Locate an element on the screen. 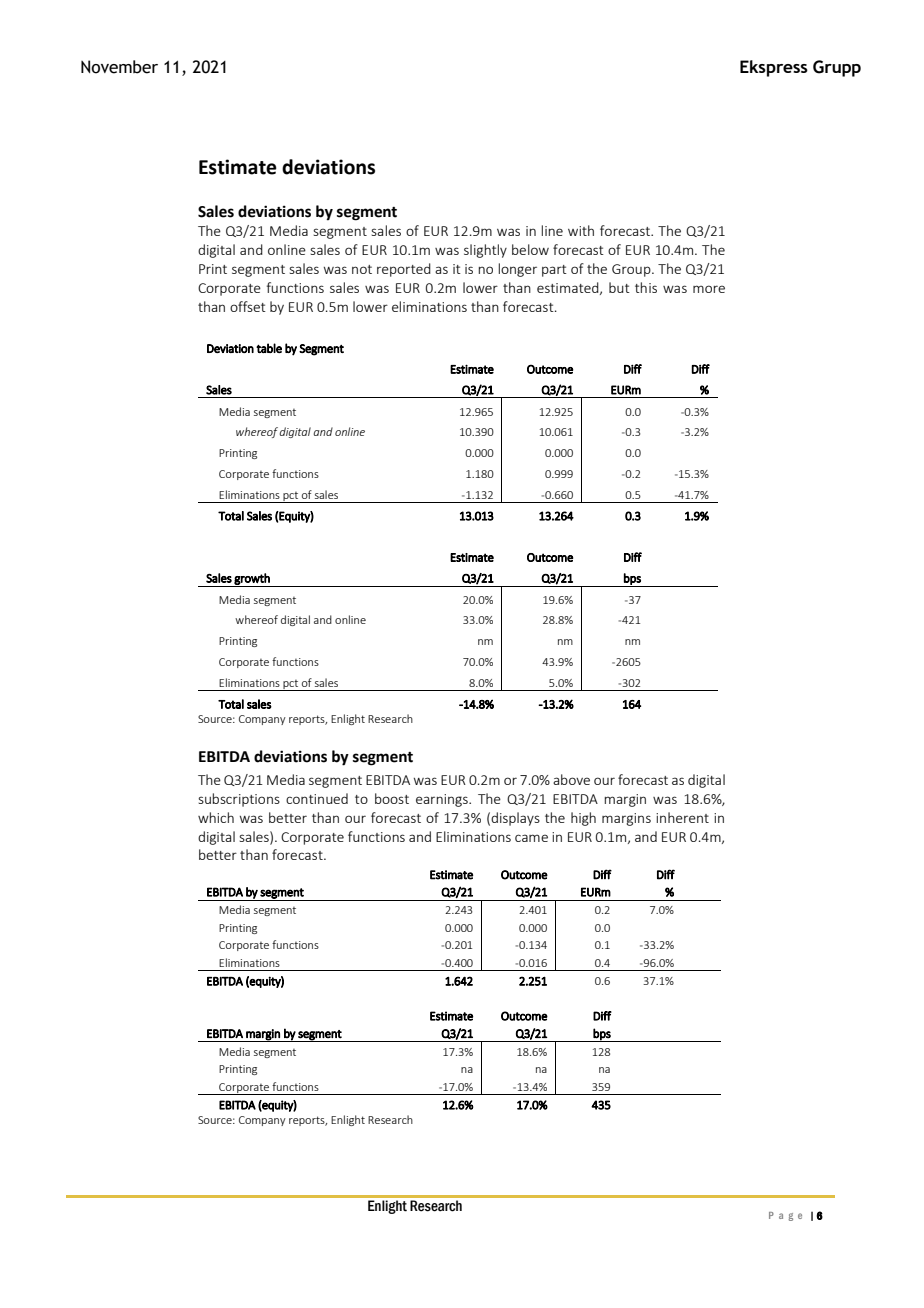  with is located at coordinates (581, 230).
